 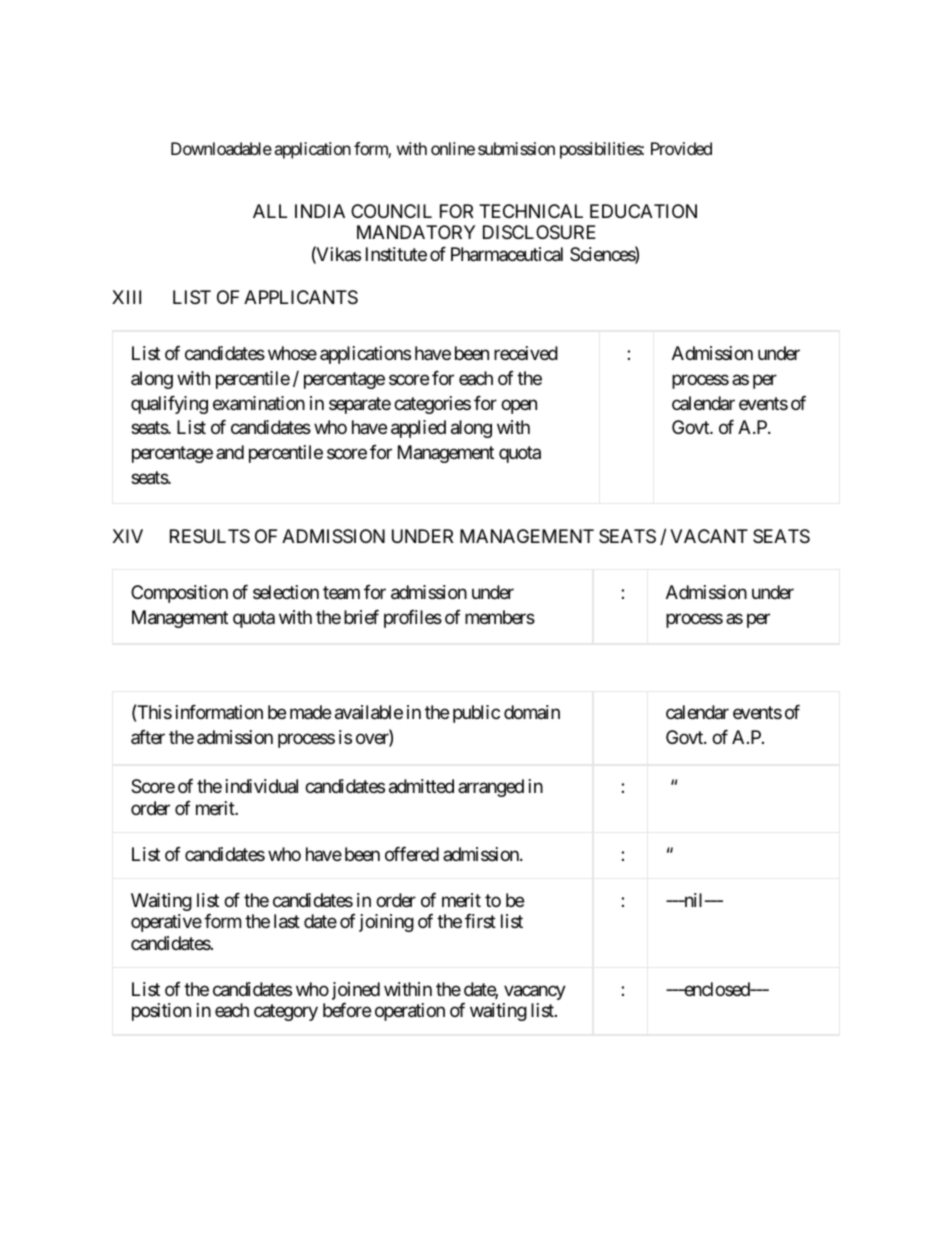 What do you see at coordinates (526, 353) in the screenshot?
I see `received` at bounding box center [526, 353].
